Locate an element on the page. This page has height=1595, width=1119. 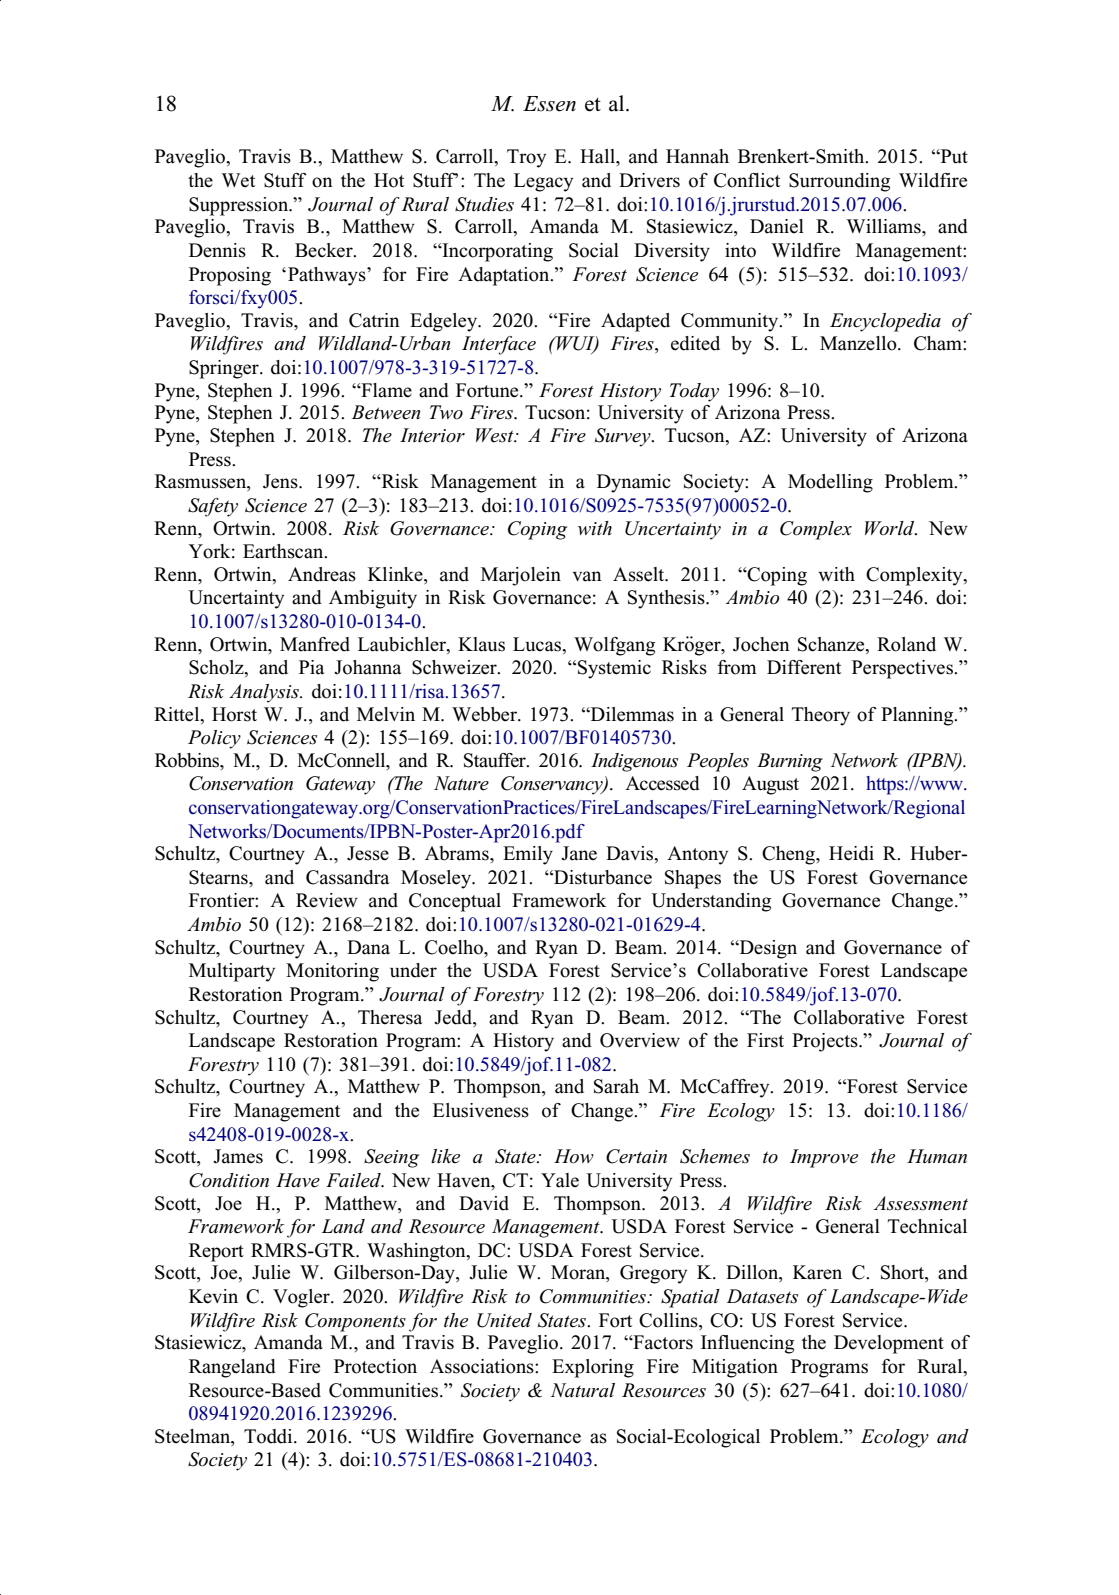
Theory is located at coordinates (821, 716).
